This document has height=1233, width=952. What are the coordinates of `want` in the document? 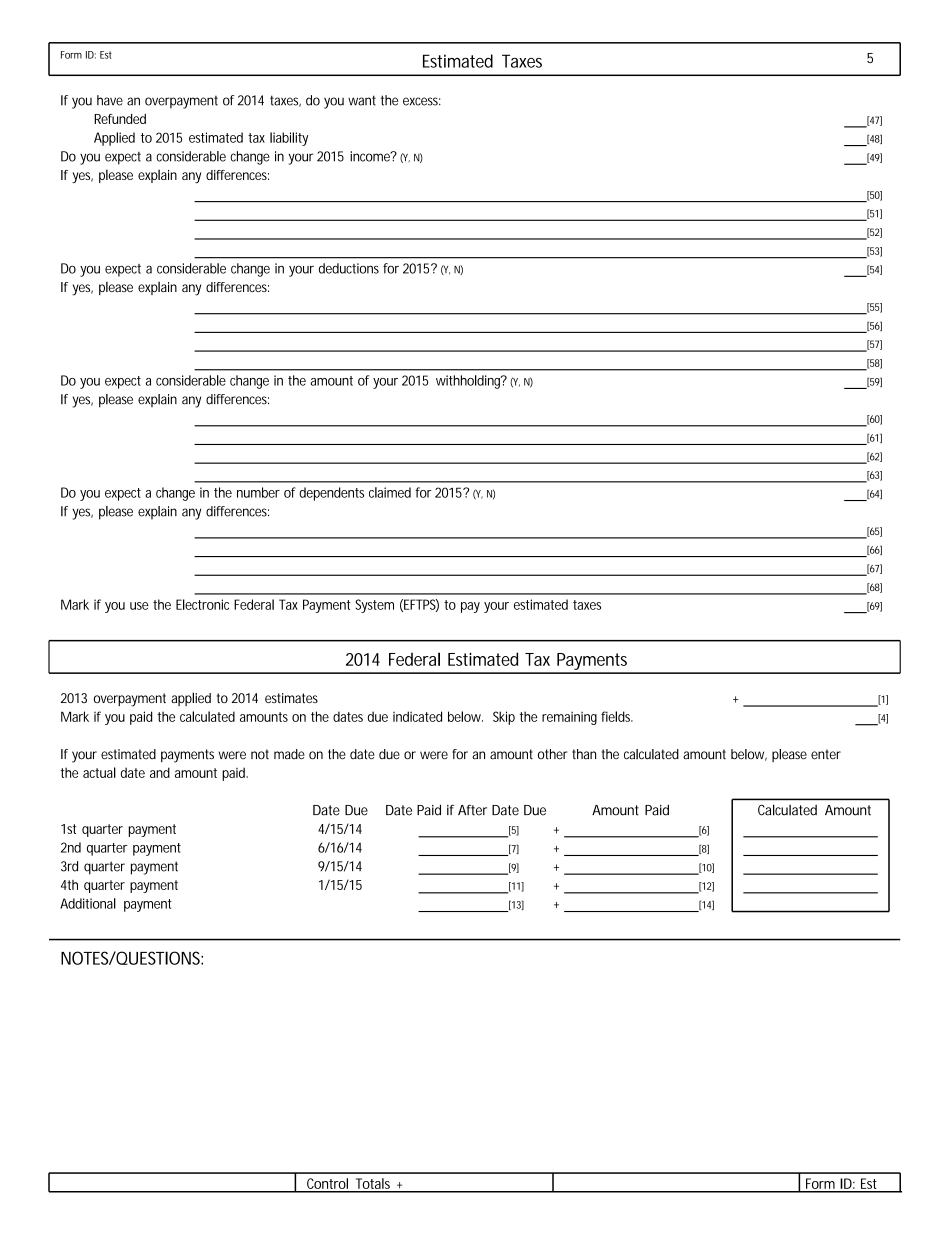 It's located at (362, 100).
